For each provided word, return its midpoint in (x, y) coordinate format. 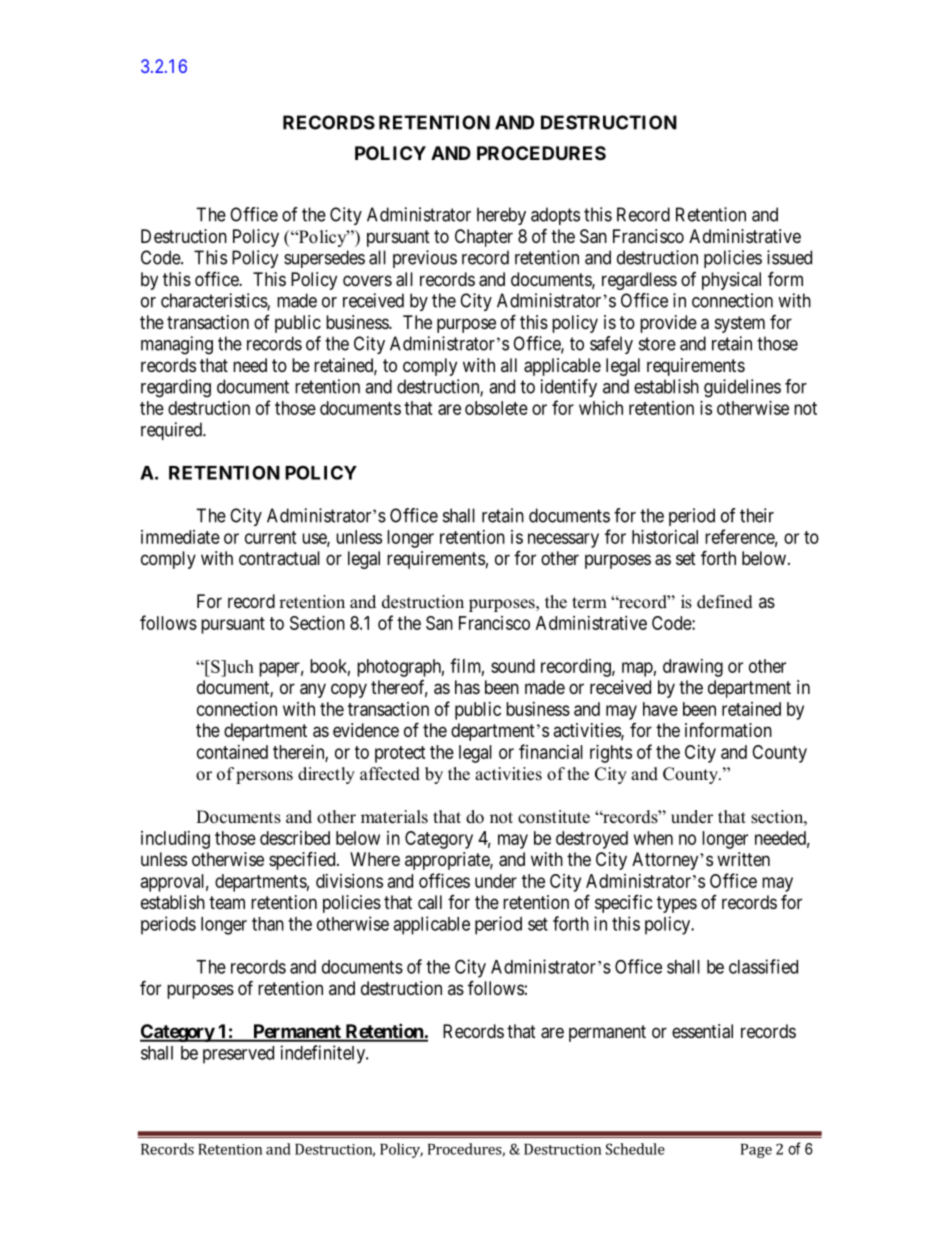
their (757, 515)
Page (756, 1151)
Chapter (484, 238)
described (295, 838)
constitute (554, 817)
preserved (238, 1055)
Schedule (635, 1149)
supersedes (324, 259)
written (743, 859)
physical (731, 281)
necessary (563, 540)
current (271, 537)
